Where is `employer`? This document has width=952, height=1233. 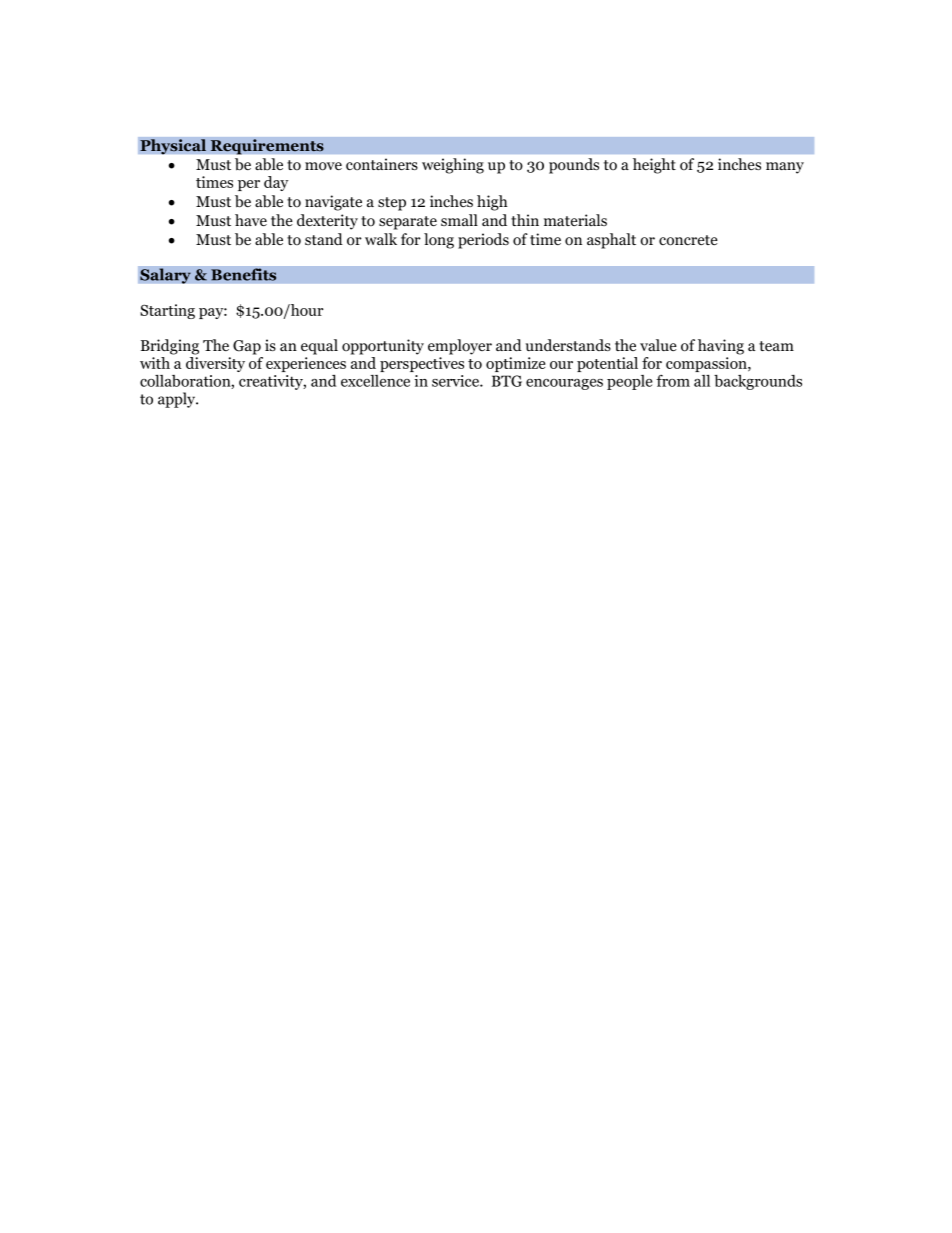 employer is located at coordinates (460, 347).
